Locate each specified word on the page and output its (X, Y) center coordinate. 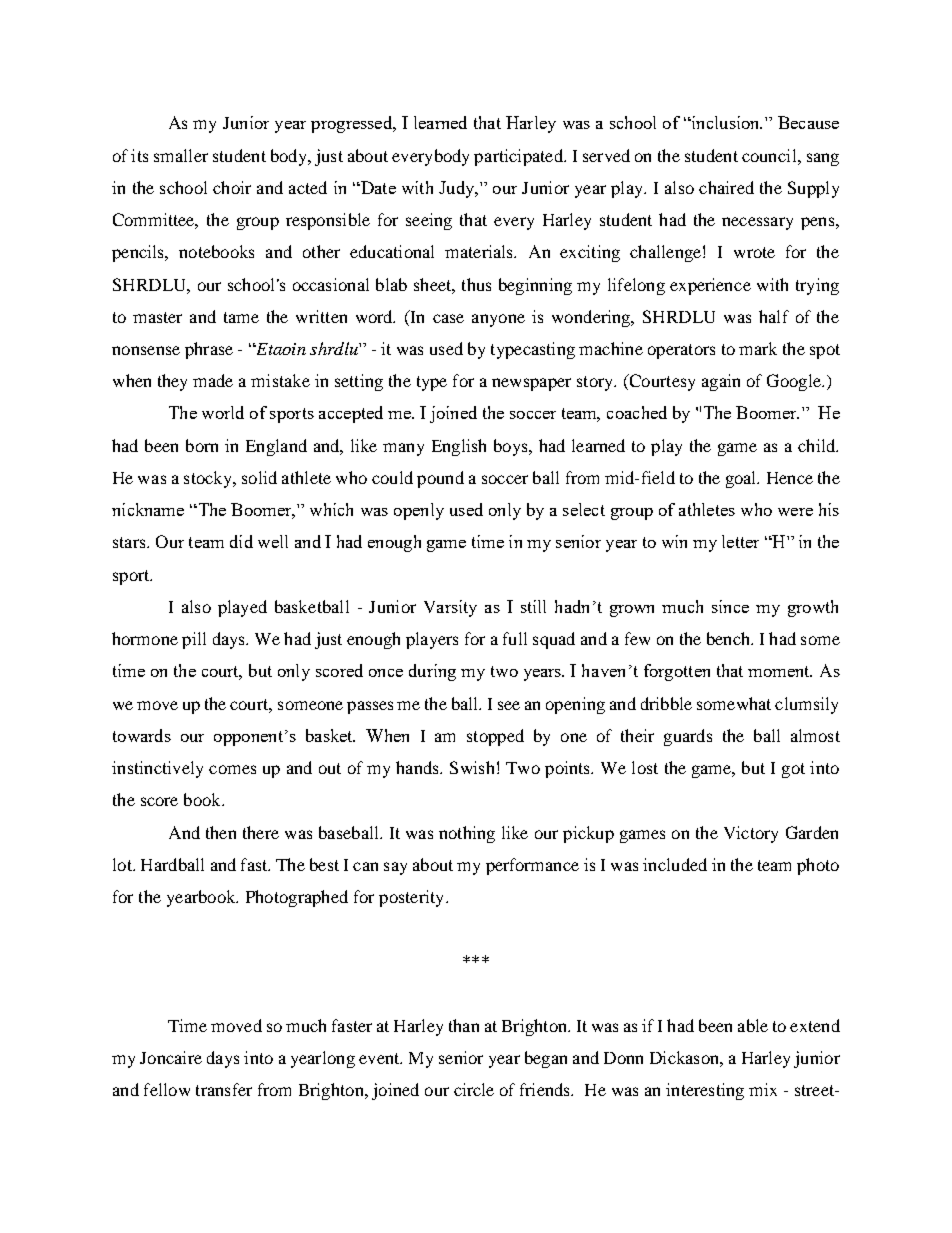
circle (474, 1089)
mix (763, 1089)
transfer (224, 1089)
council (770, 155)
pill (194, 640)
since (730, 606)
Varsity (450, 608)
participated (519, 157)
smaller (181, 155)
